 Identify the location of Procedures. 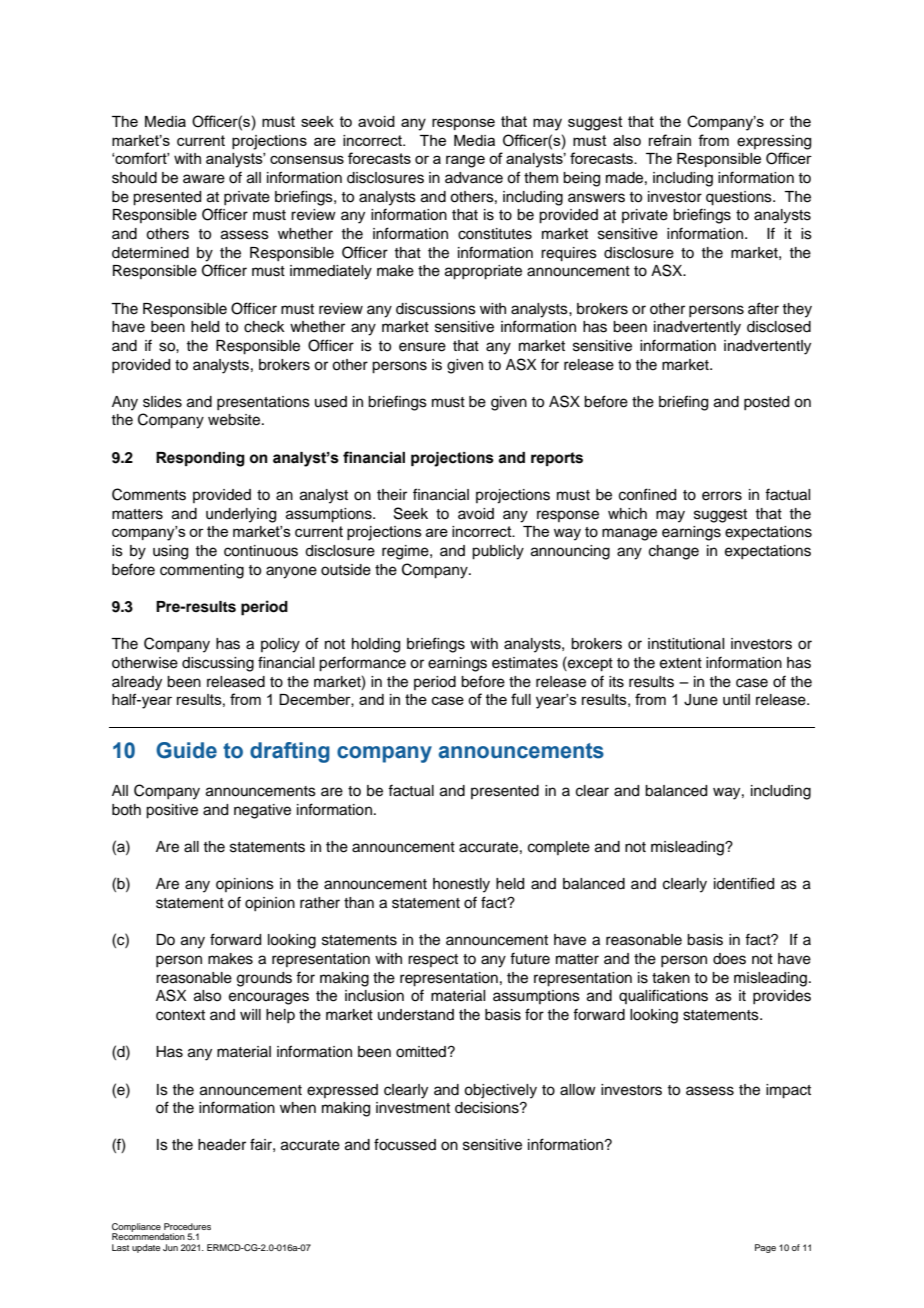
(187, 1226).
